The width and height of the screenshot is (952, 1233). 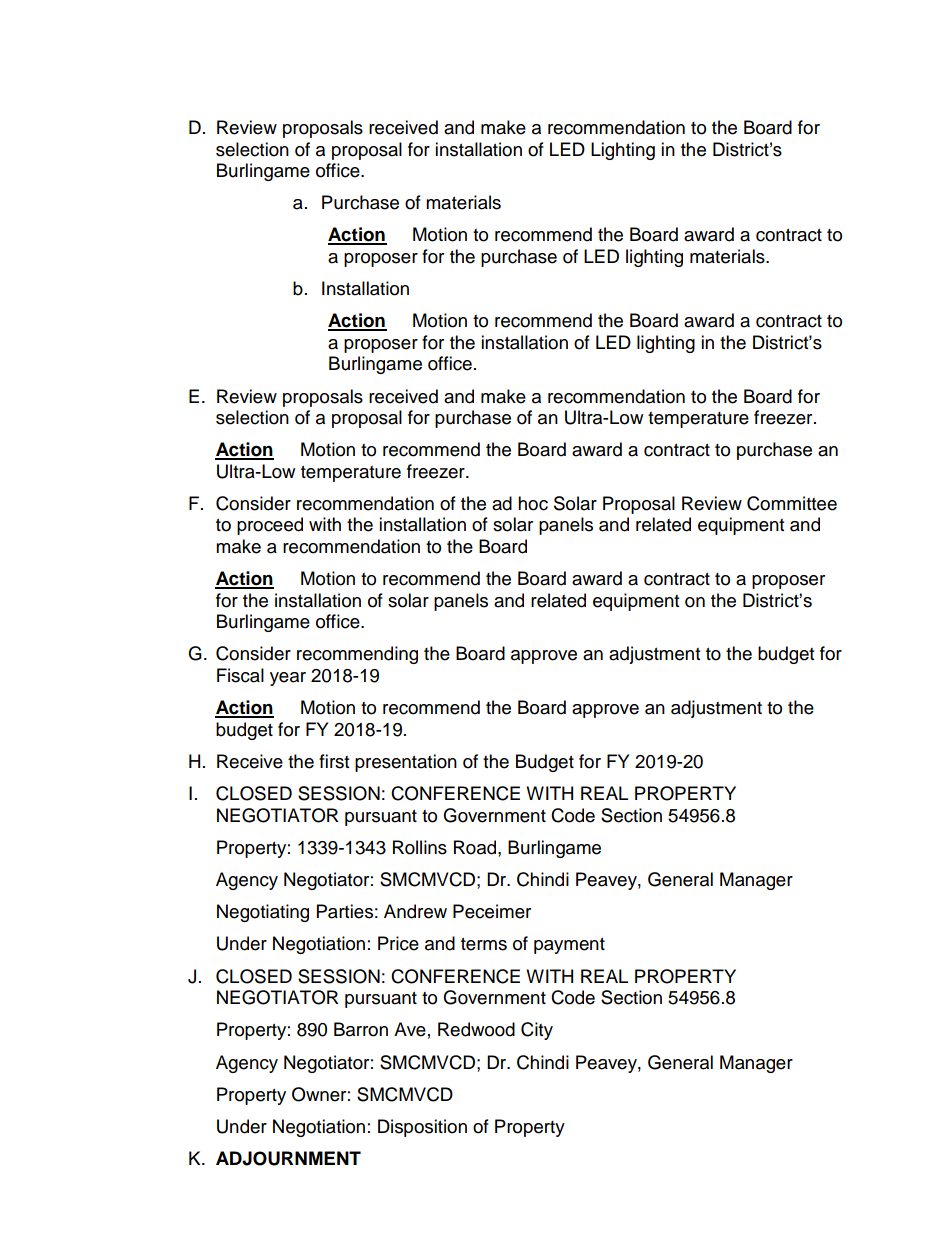 What do you see at coordinates (270, 526) in the screenshot?
I see `proceed` at bounding box center [270, 526].
